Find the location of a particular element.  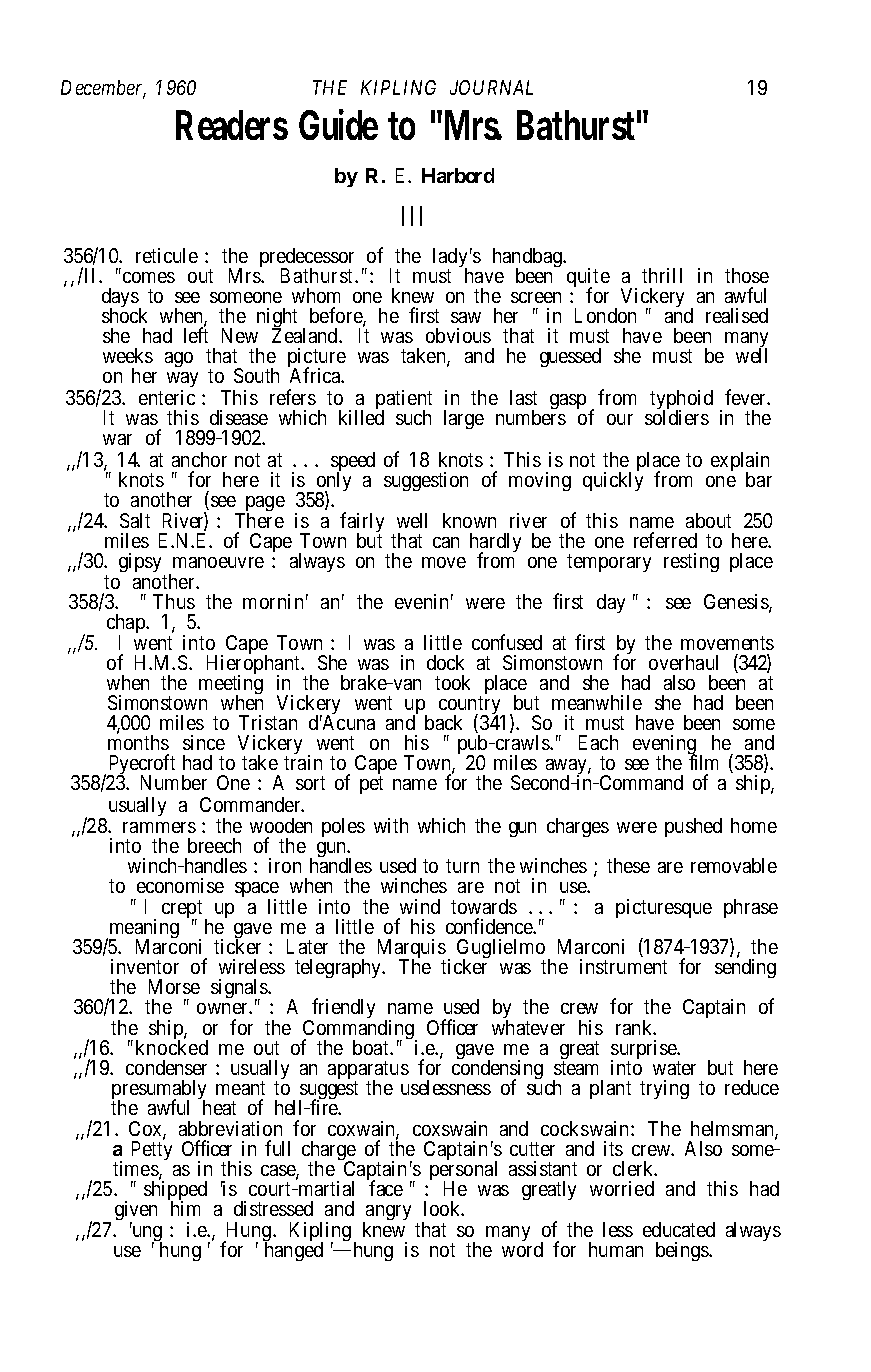

thrill is located at coordinates (662, 275).
